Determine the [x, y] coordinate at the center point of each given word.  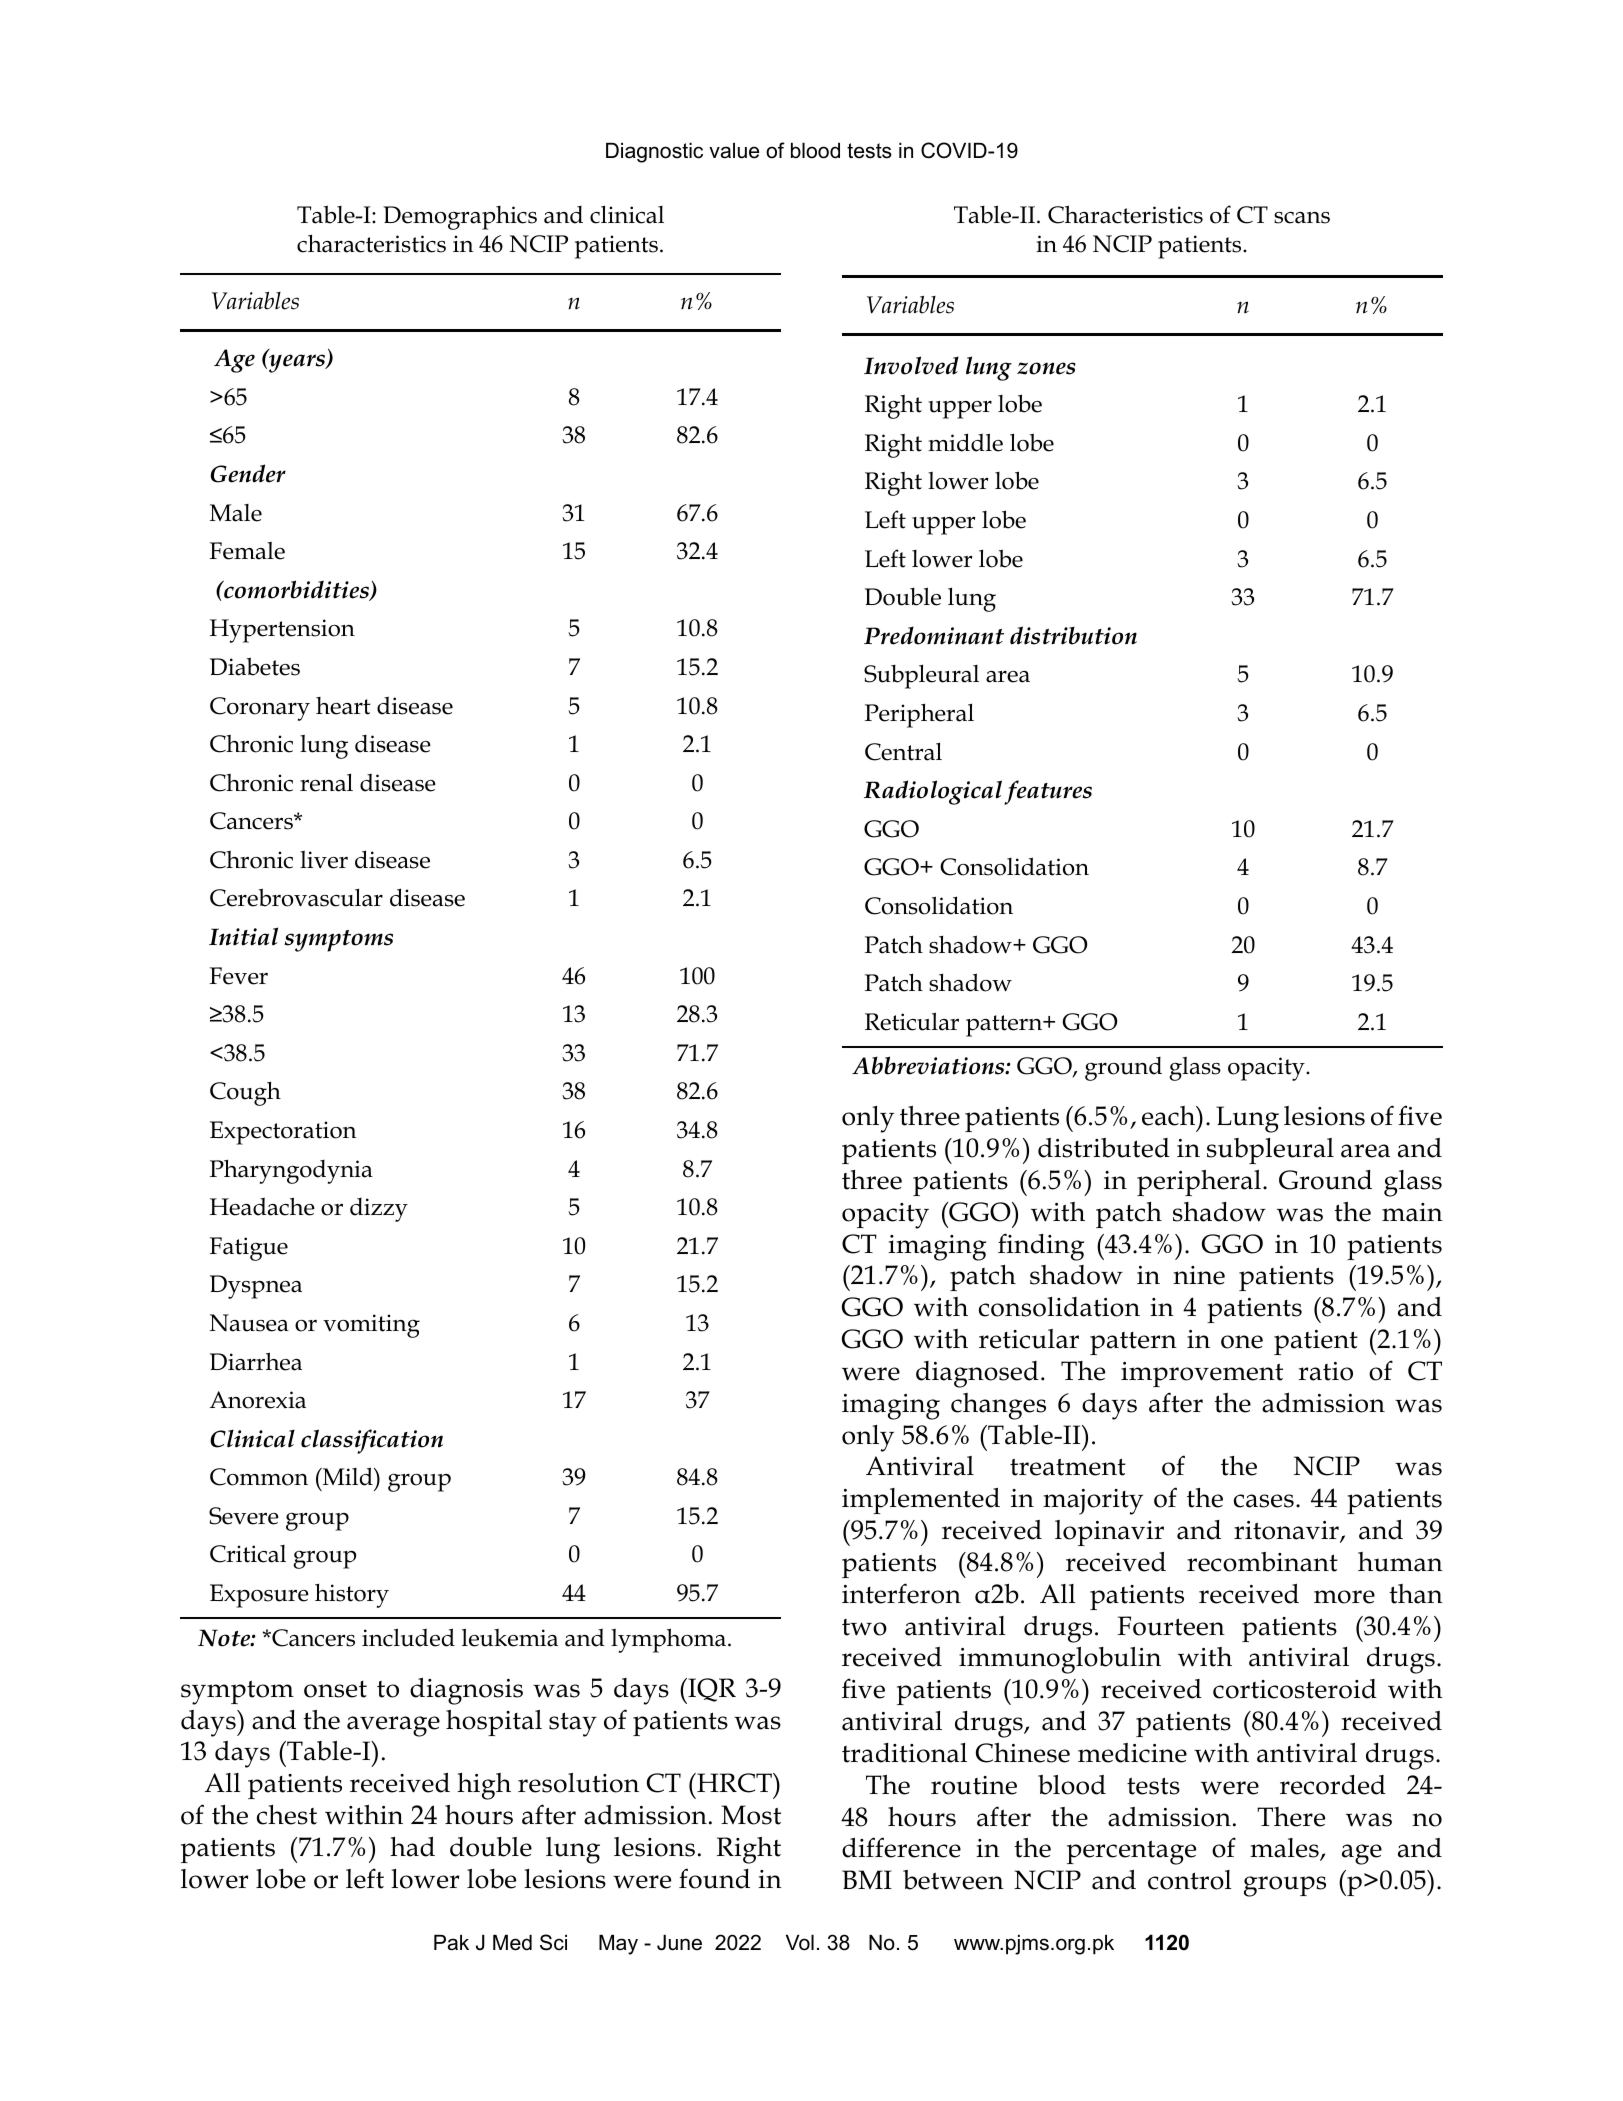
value [734, 151]
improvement [1202, 1374]
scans [1302, 218]
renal [326, 782]
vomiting [371, 1326]
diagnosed [977, 1374]
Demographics [460, 218]
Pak [451, 1943]
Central [903, 751]
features [1048, 792]
